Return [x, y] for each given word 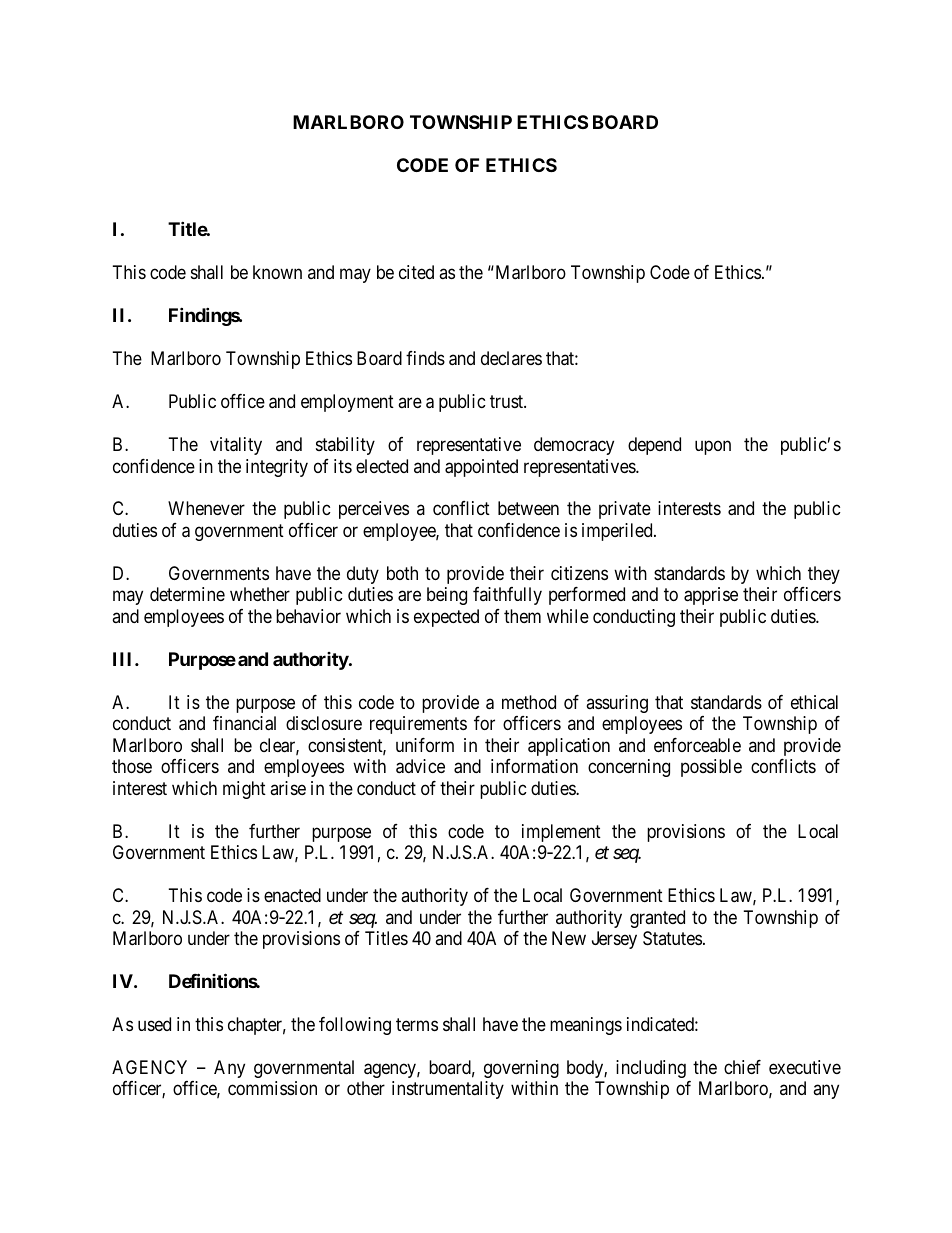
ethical [814, 702]
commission [272, 1088]
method [529, 702]
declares [511, 358]
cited [416, 272]
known [277, 272]
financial [244, 723]
